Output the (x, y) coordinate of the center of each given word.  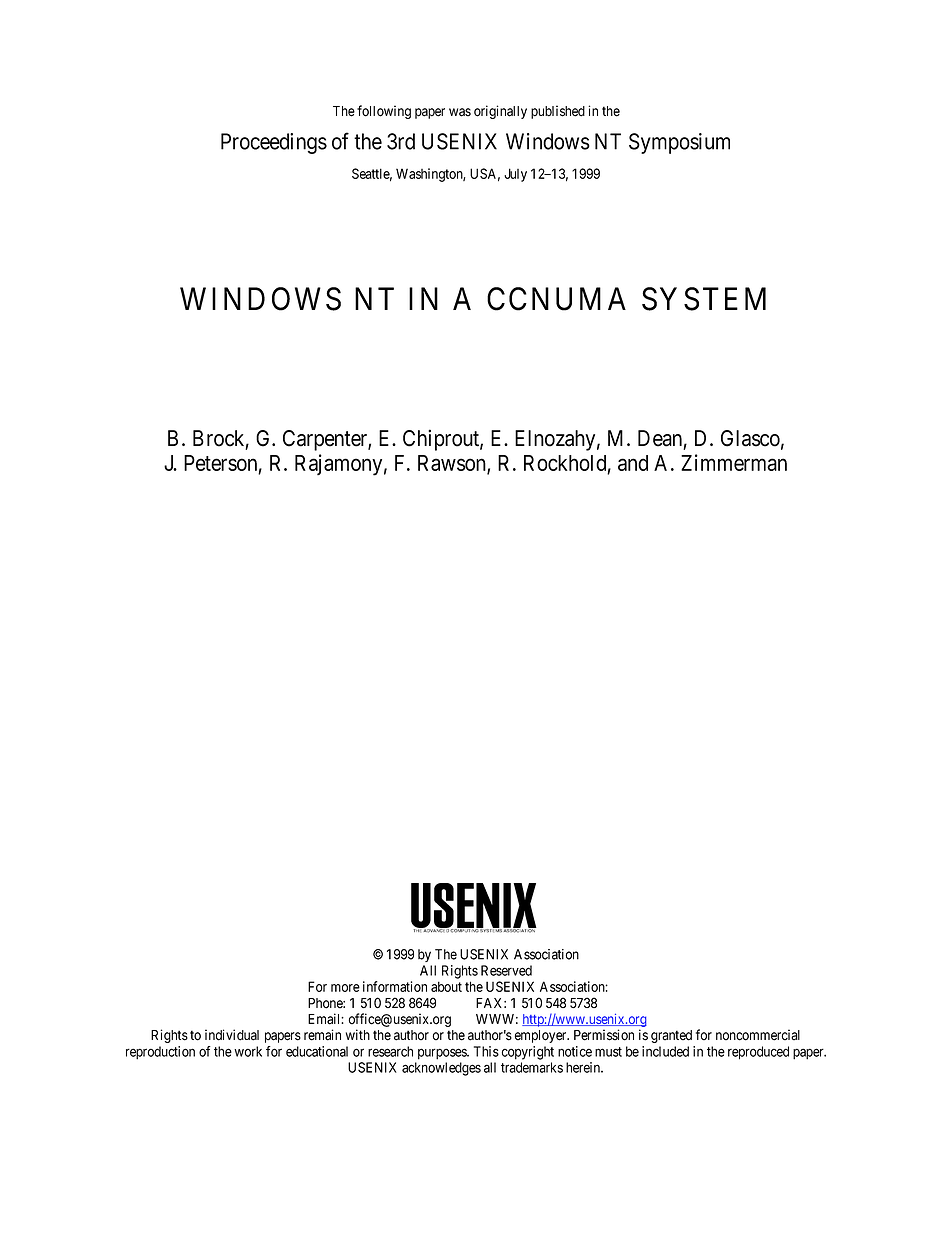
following (384, 112)
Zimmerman (734, 462)
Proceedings (274, 143)
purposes (443, 1054)
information (395, 986)
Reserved (506, 970)
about (446, 986)
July (515, 175)
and (633, 463)
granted (671, 1036)
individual (232, 1035)
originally (500, 112)
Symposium (679, 143)
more (345, 988)
